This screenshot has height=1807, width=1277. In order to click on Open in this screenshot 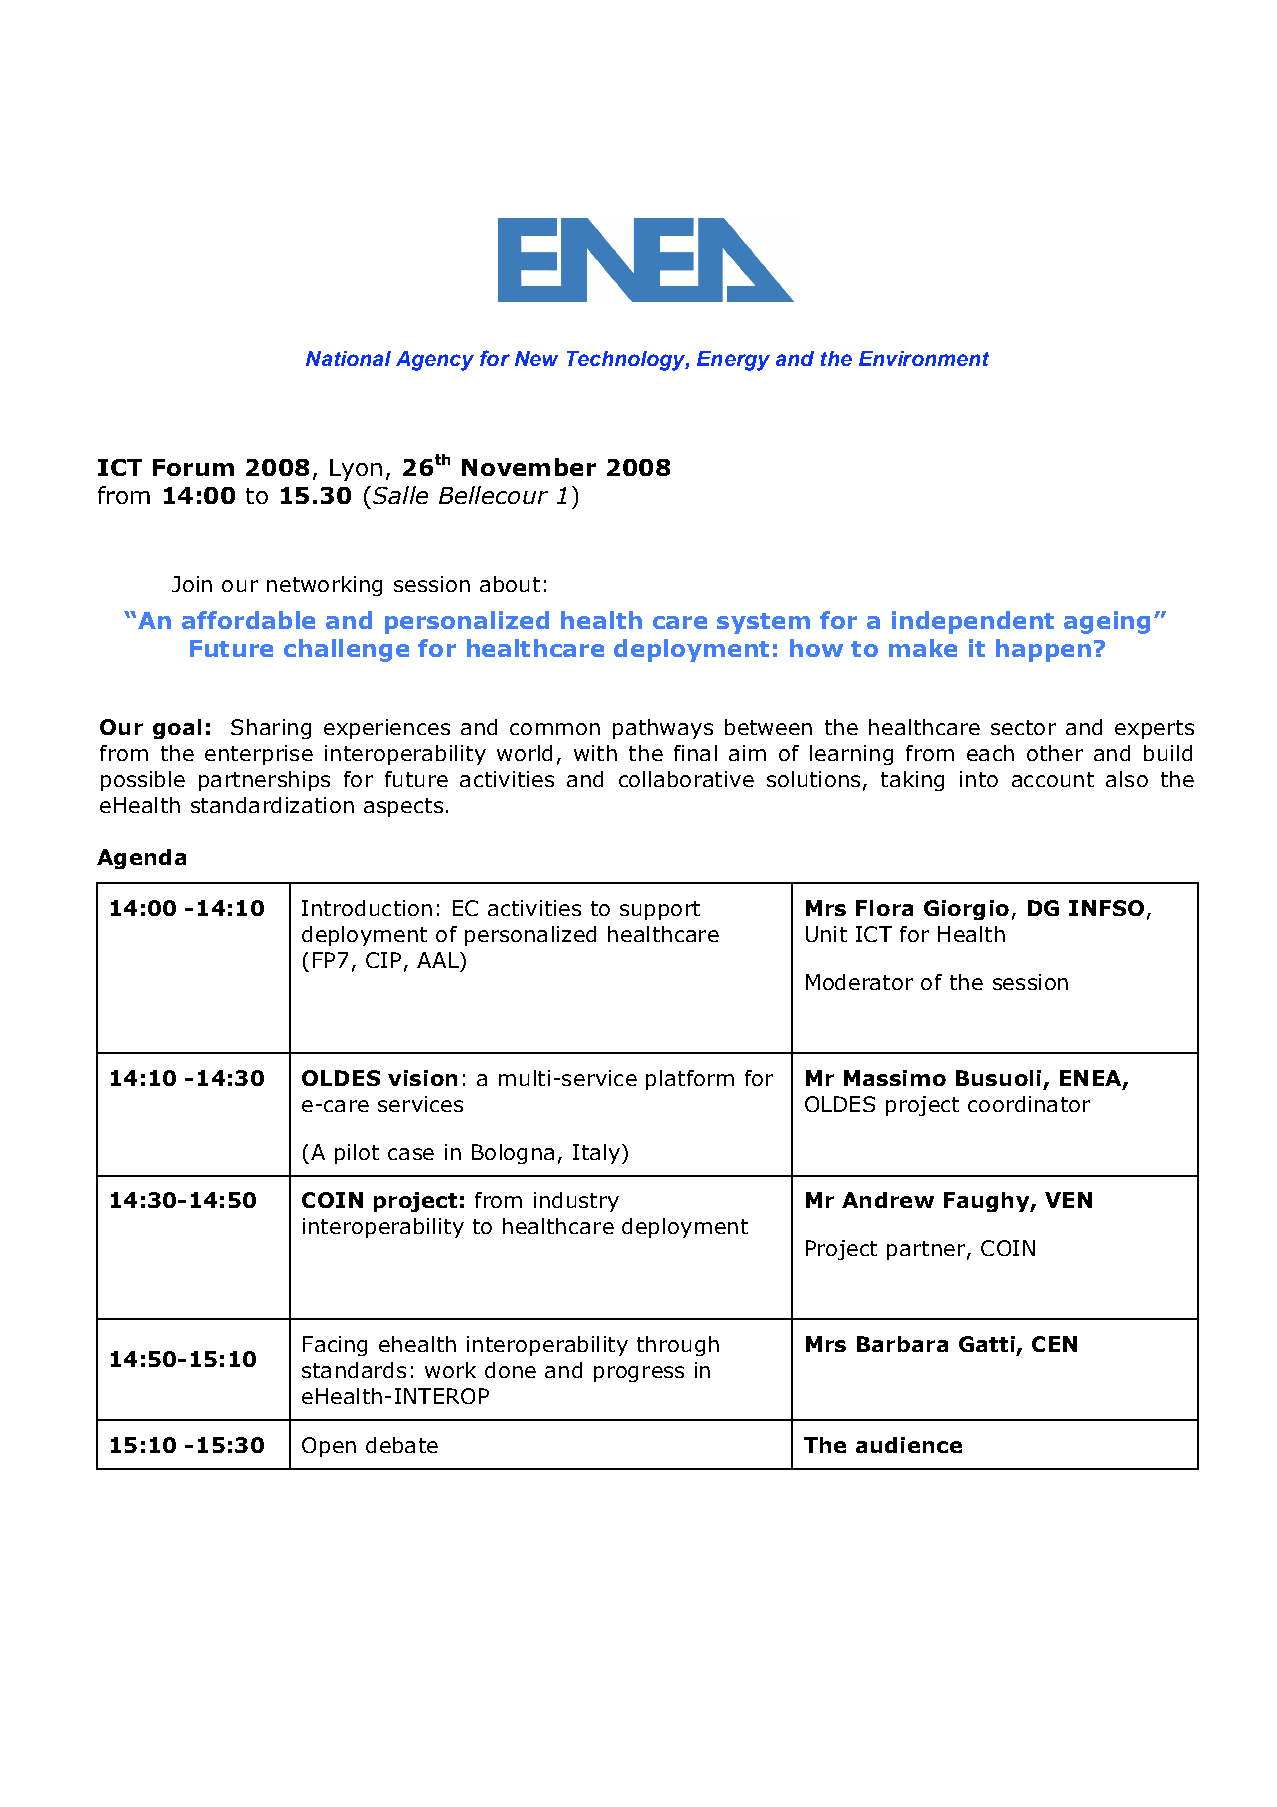, I will do `click(329, 1447)`.
